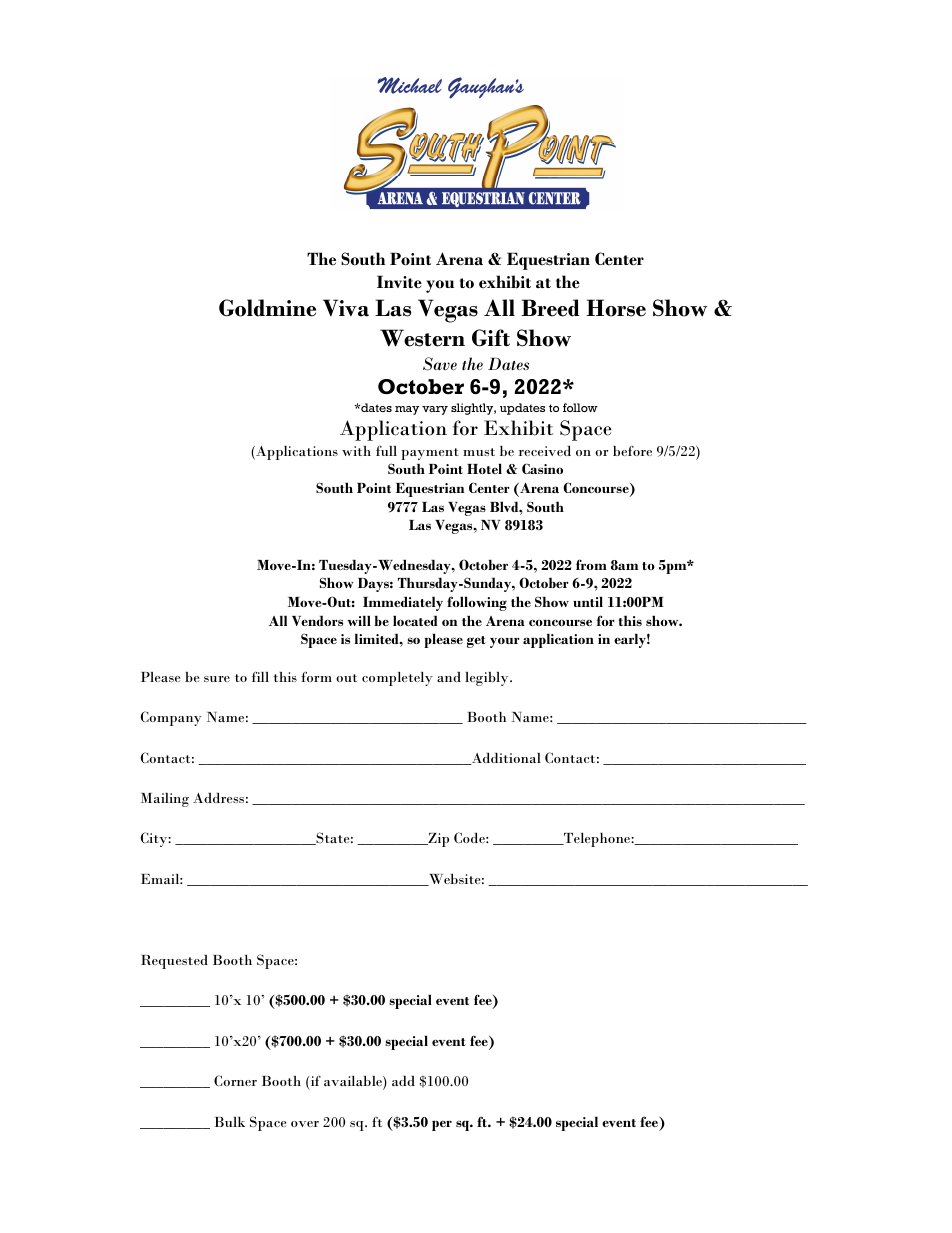 The image size is (952, 1233). What do you see at coordinates (399, 281) in the page?
I see `Invite` at bounding box center [399, 281].
